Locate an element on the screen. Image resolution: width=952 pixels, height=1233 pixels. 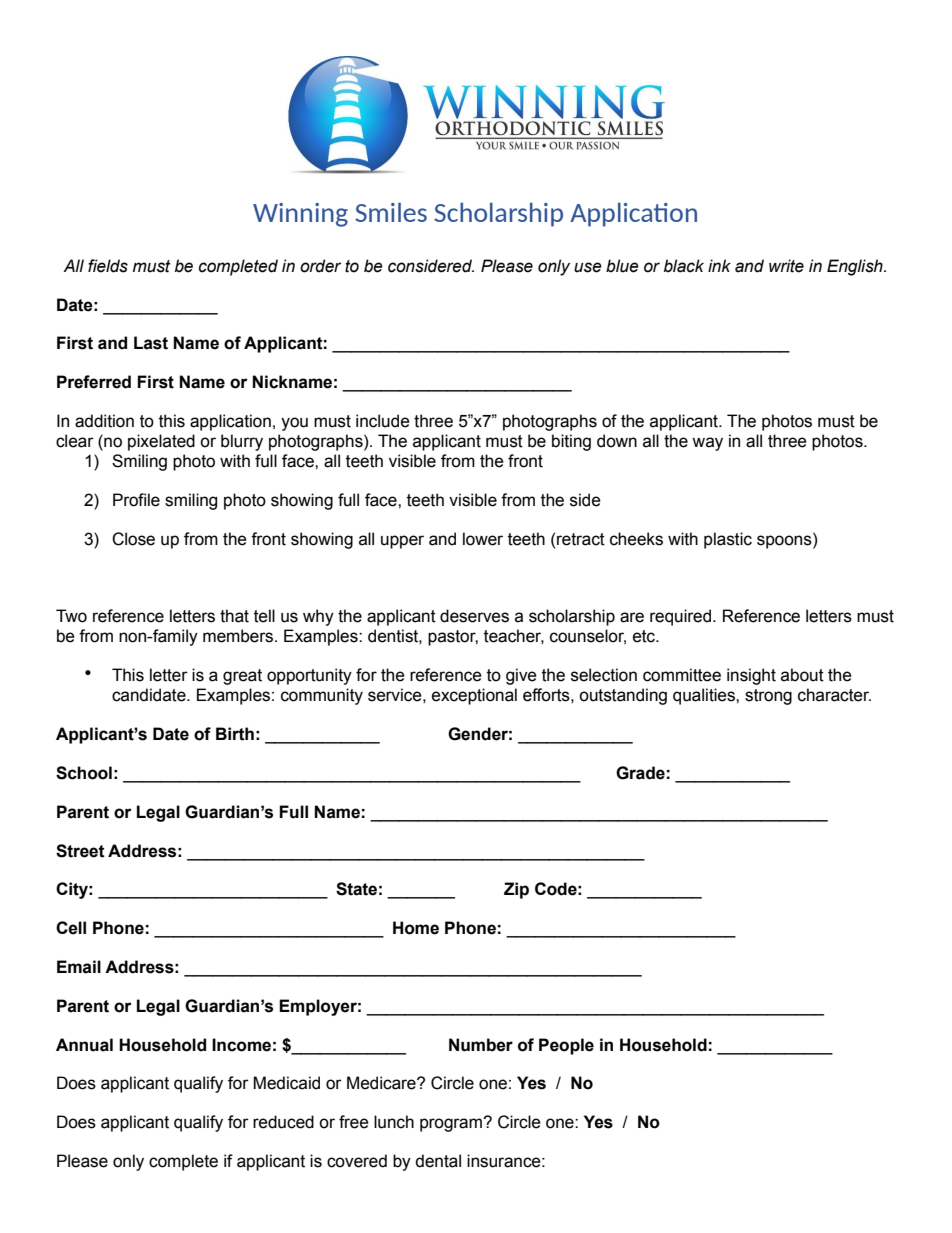
Zip is located at coordinates (516, 890).
